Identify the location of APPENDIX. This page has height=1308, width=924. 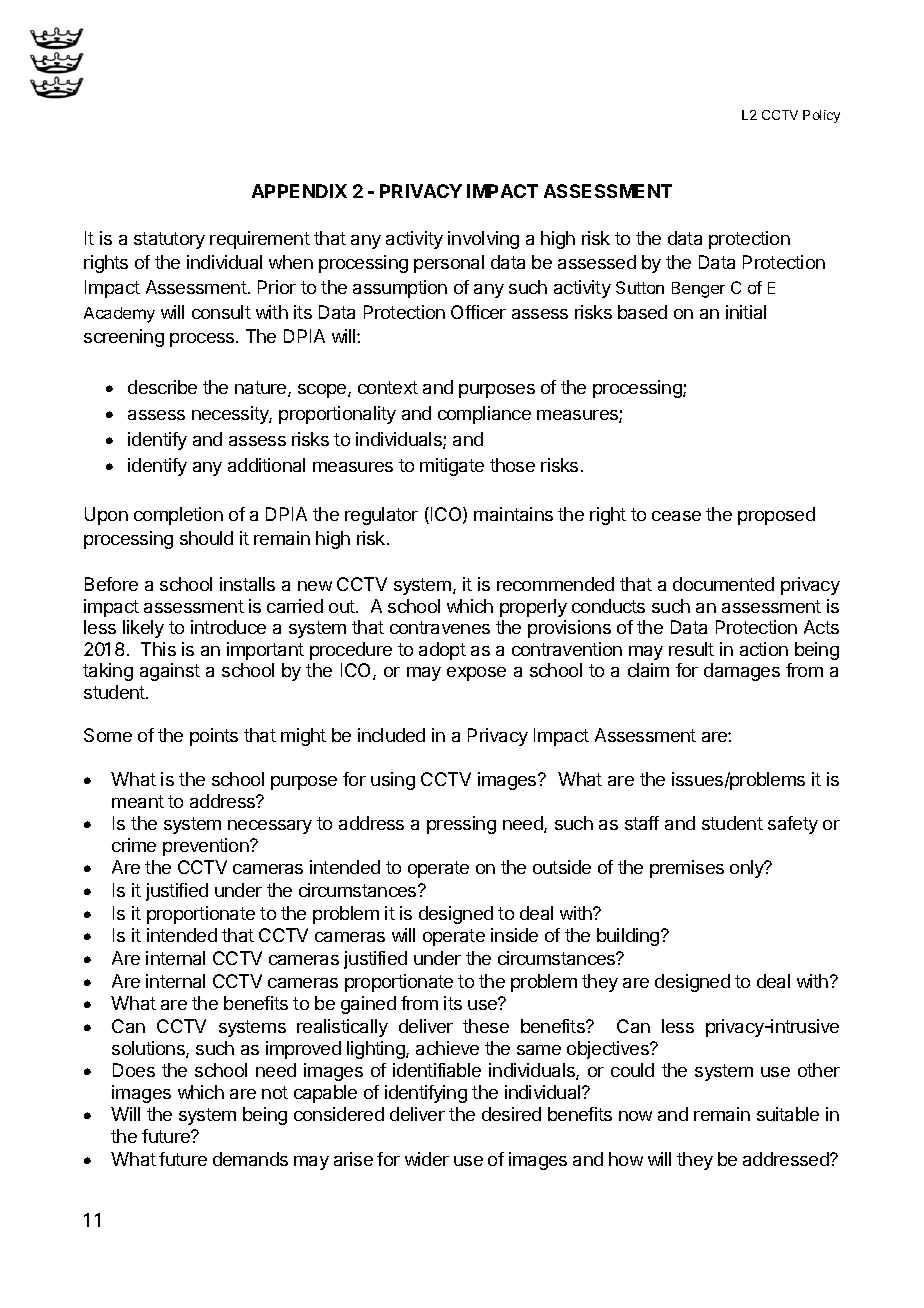
(299, 191).
